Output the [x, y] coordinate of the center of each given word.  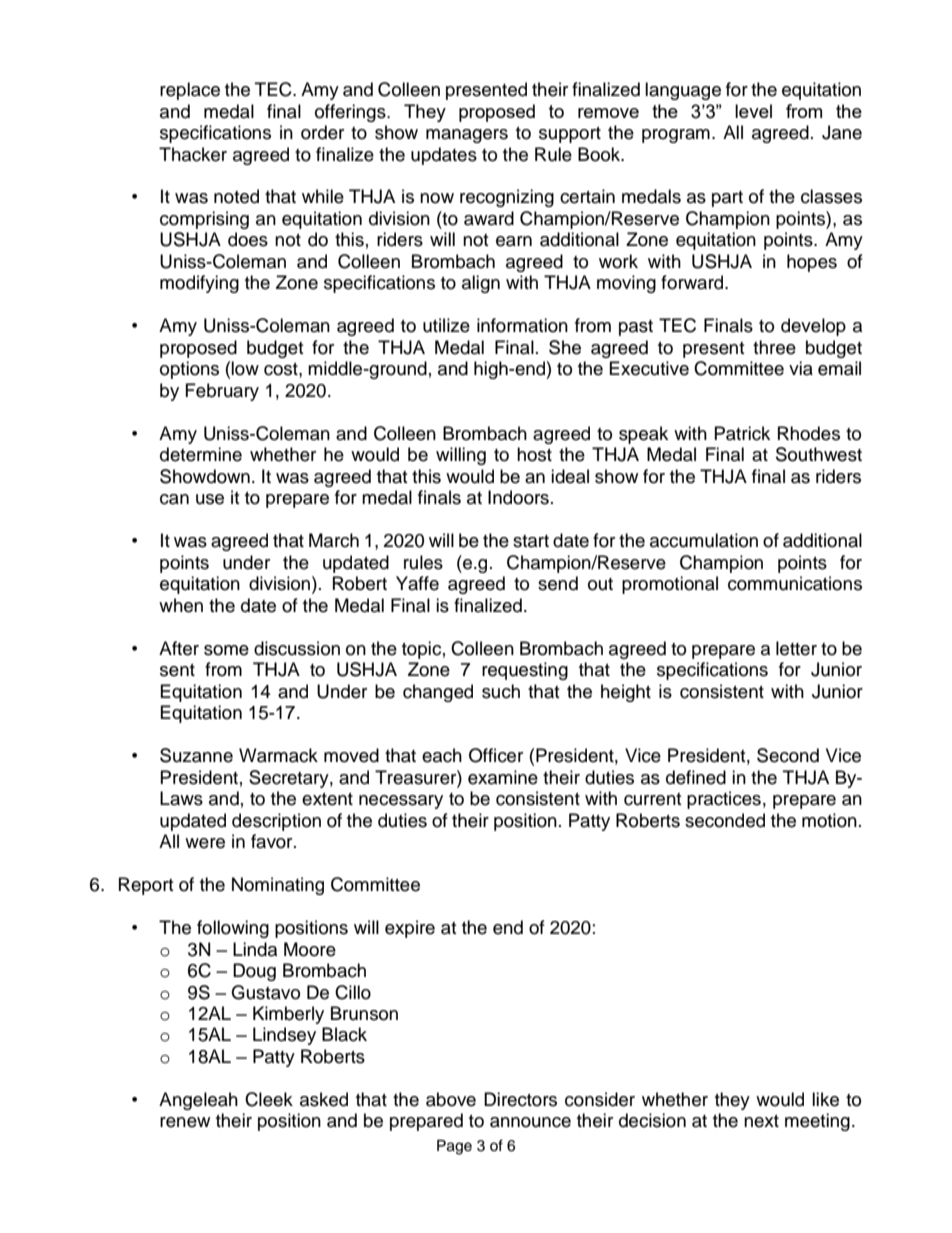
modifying [199, 284]
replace [190, 91]
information [522, 325]
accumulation [704, 540]
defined [696, 777]
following [233, 929]
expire [410, 929]
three [774, 347]
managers [467, 136]
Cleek [269, 1099]
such [501, 691]
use [210, 499]
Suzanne [196, 755]
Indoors [518, 497]
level [753, 111]
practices [724, 800]
